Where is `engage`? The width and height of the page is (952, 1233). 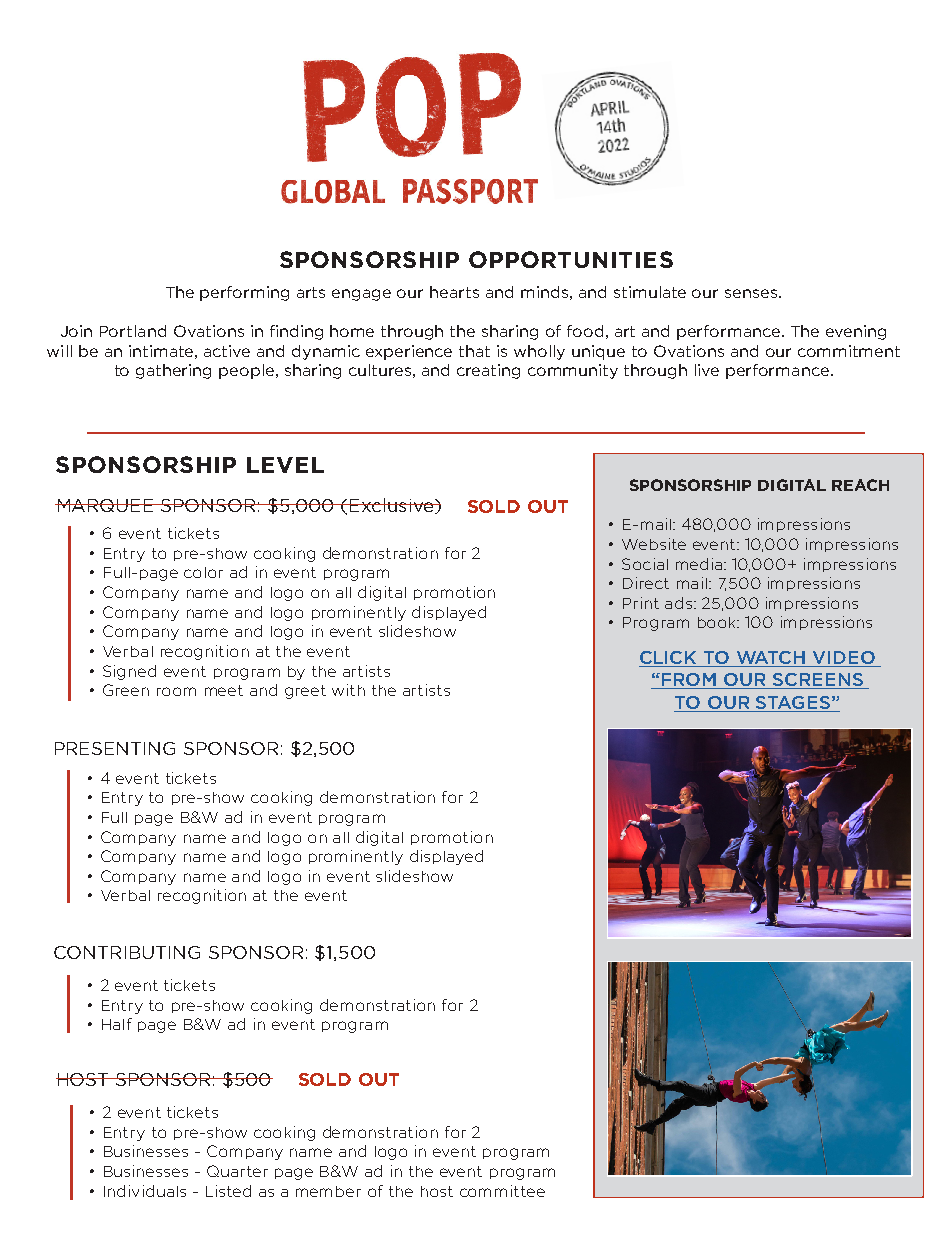 engage is located at coordinates (361, 295).
